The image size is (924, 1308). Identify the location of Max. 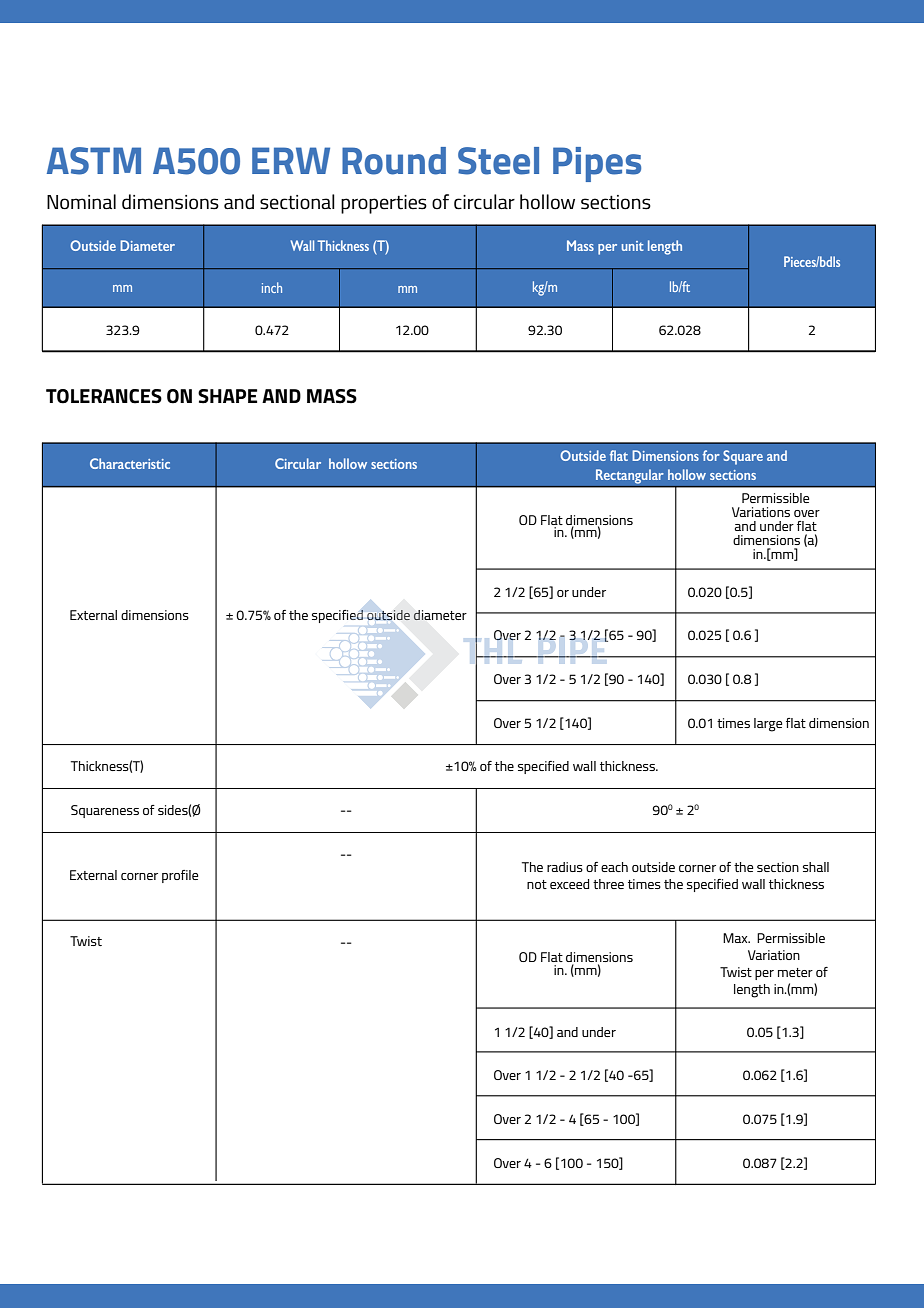
(736, 938).
